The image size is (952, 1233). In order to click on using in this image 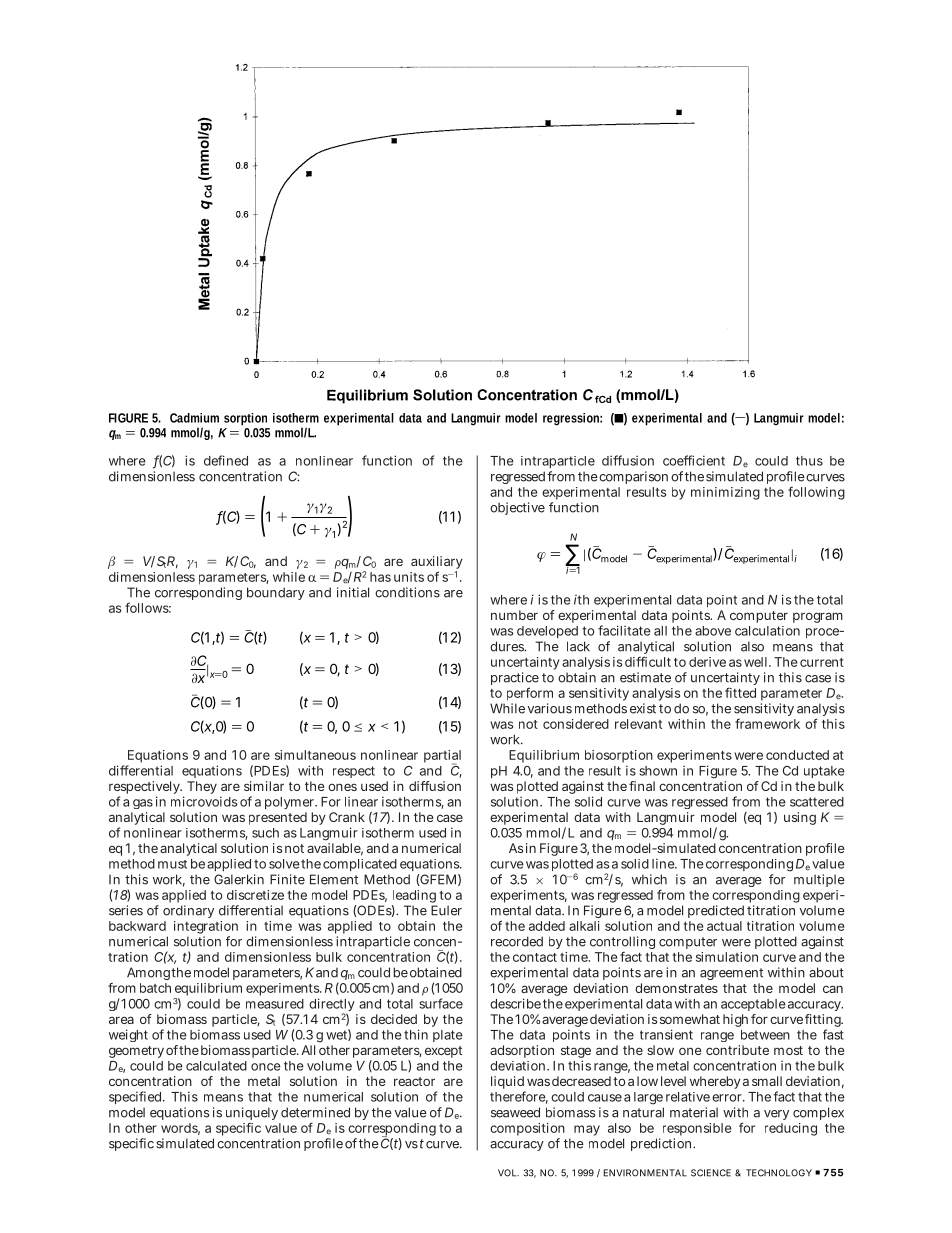, I will do `click(800, 818)`.
